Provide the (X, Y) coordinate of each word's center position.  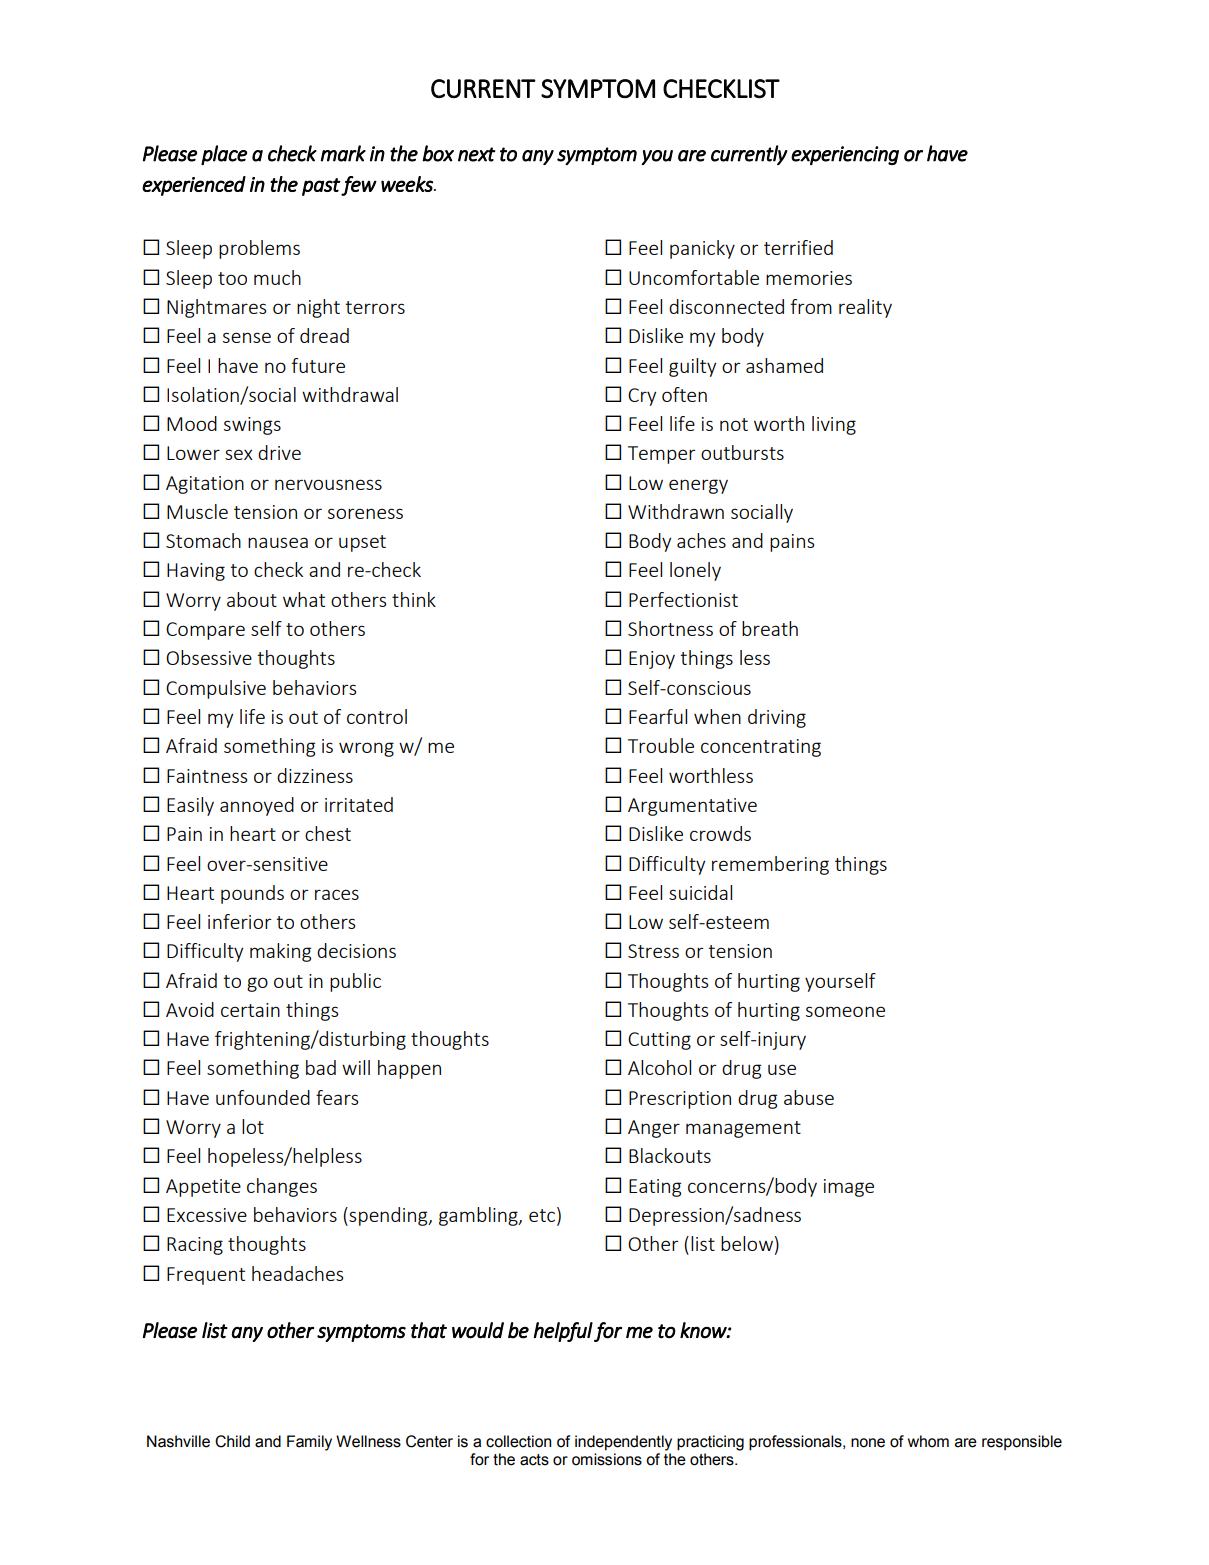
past (321, 187)
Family (309, 1443)
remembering (770, 865)
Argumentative (692, 807)
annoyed (257, 806)
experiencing (845, 155)
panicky (702, 249)
